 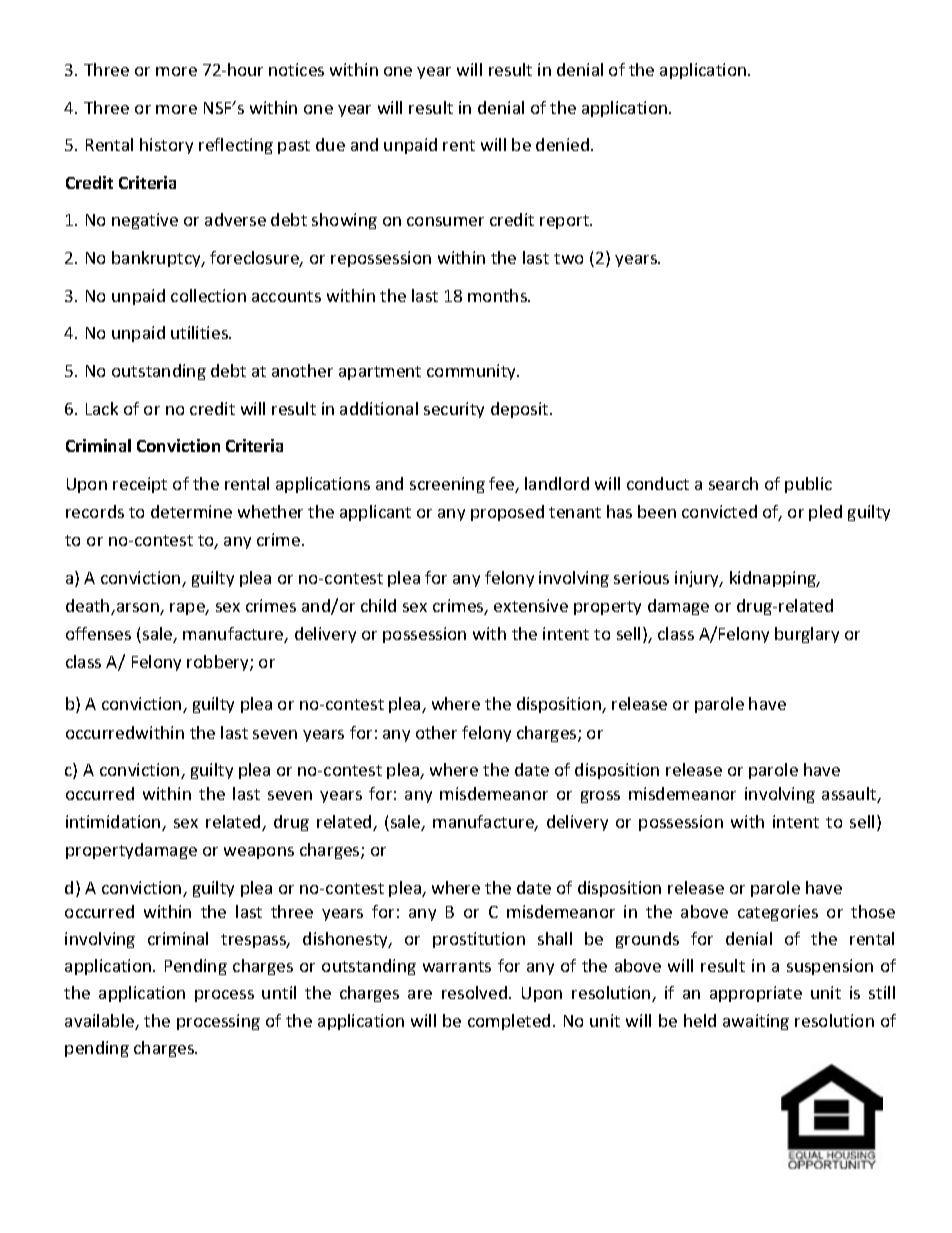 What do you see at coordinates (600, 797) in the screenshot?
I see `gross` at bounding box center [600, 797].
